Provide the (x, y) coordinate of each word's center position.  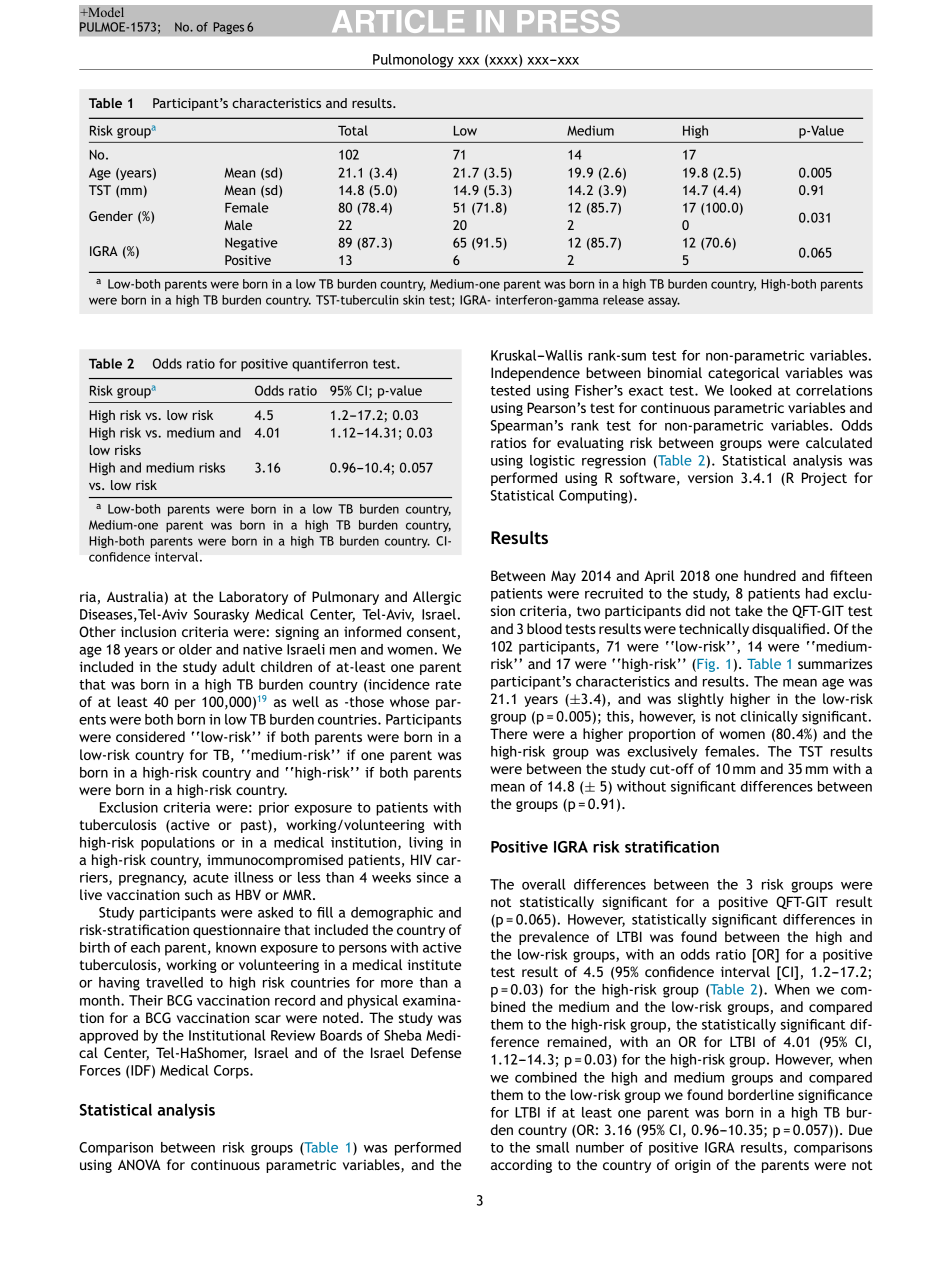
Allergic (437, 598)
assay (664, 302)
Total (353, 130)
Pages (229, 28)
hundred (770, 575)
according (521, 1166)
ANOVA (139, 1164)
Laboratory (253, 598)
